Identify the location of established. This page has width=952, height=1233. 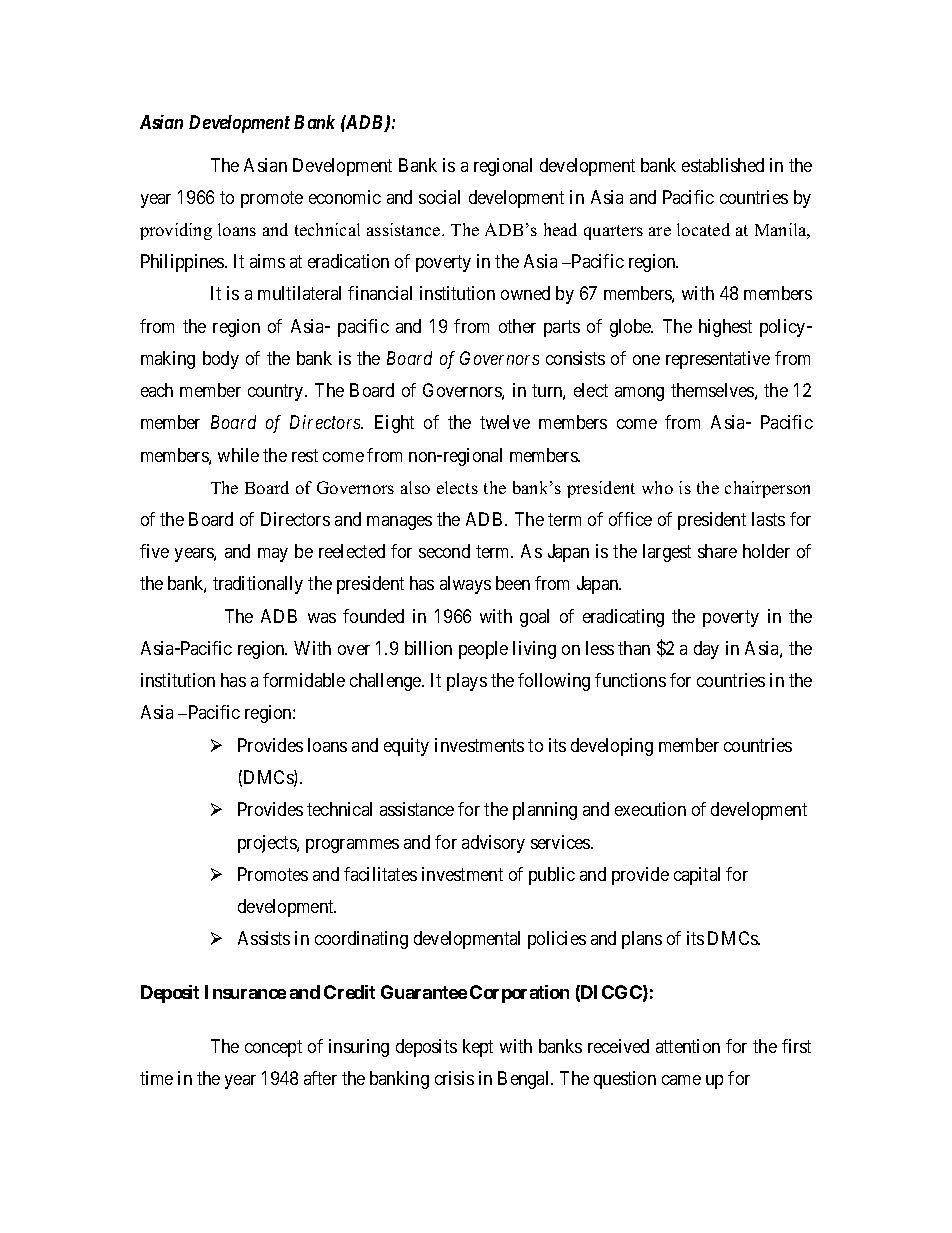
(723, 165).
